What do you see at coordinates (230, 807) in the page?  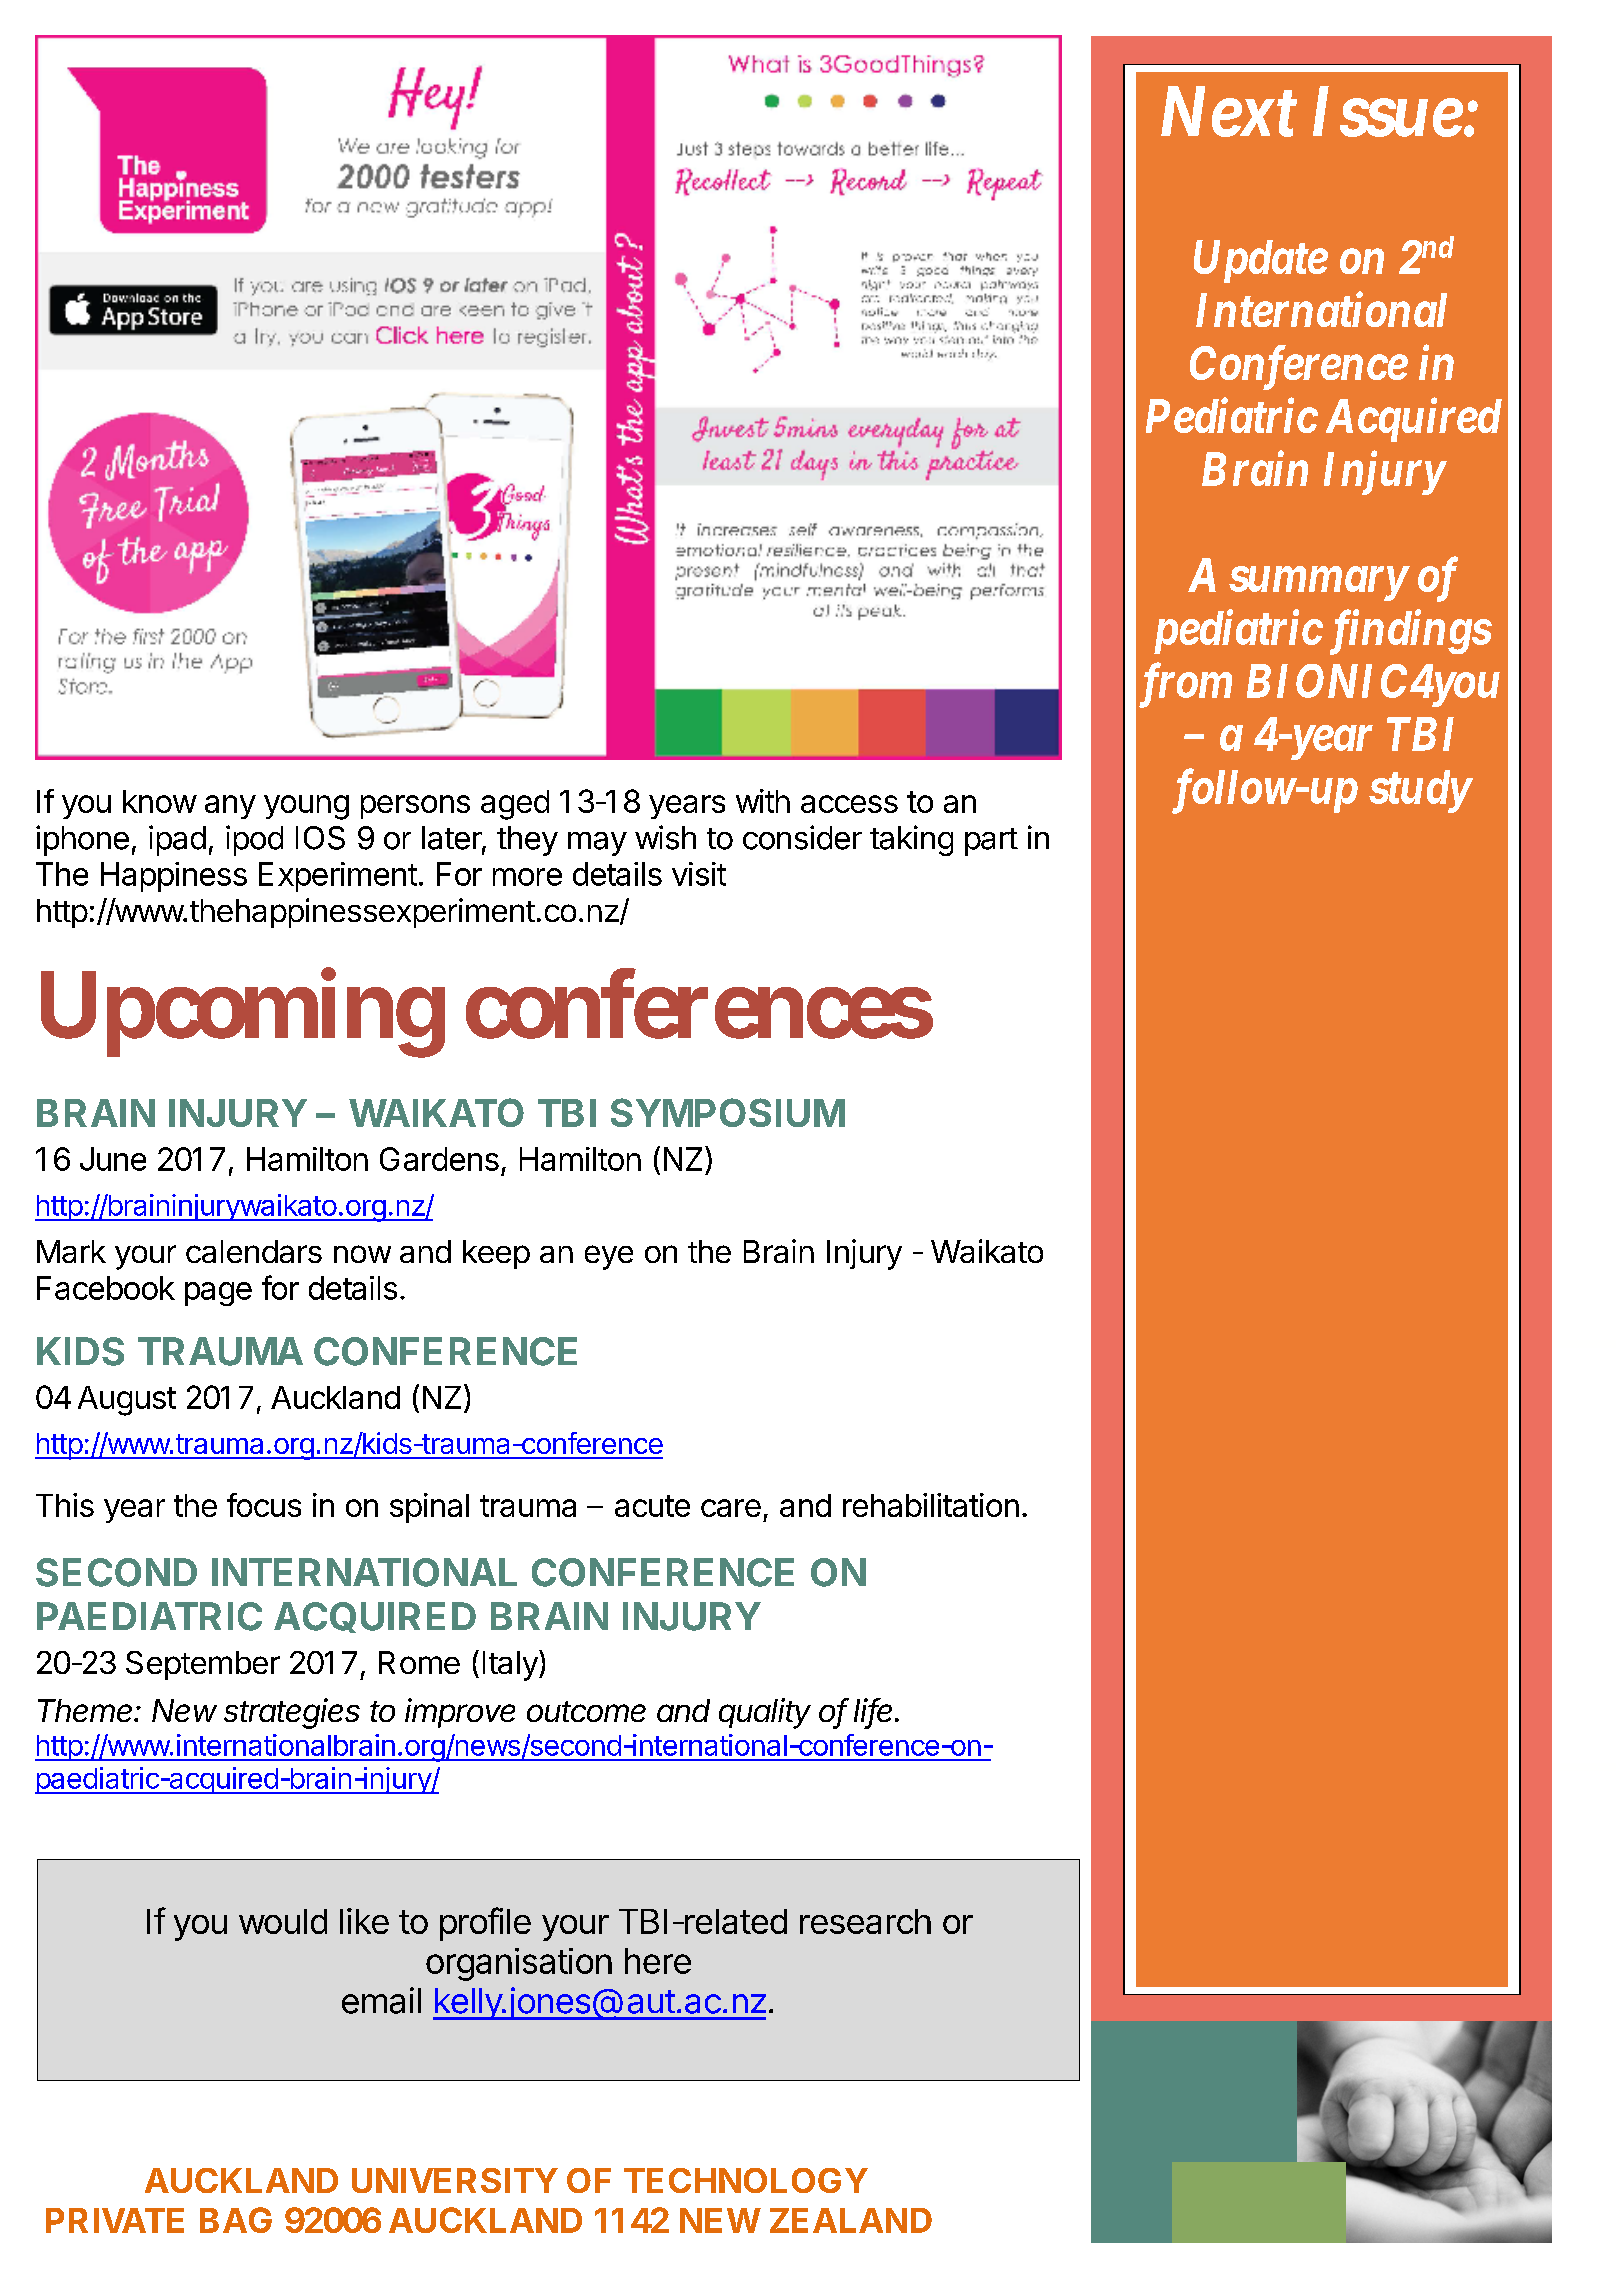 I see `any` at bounding box center [230, 807].
